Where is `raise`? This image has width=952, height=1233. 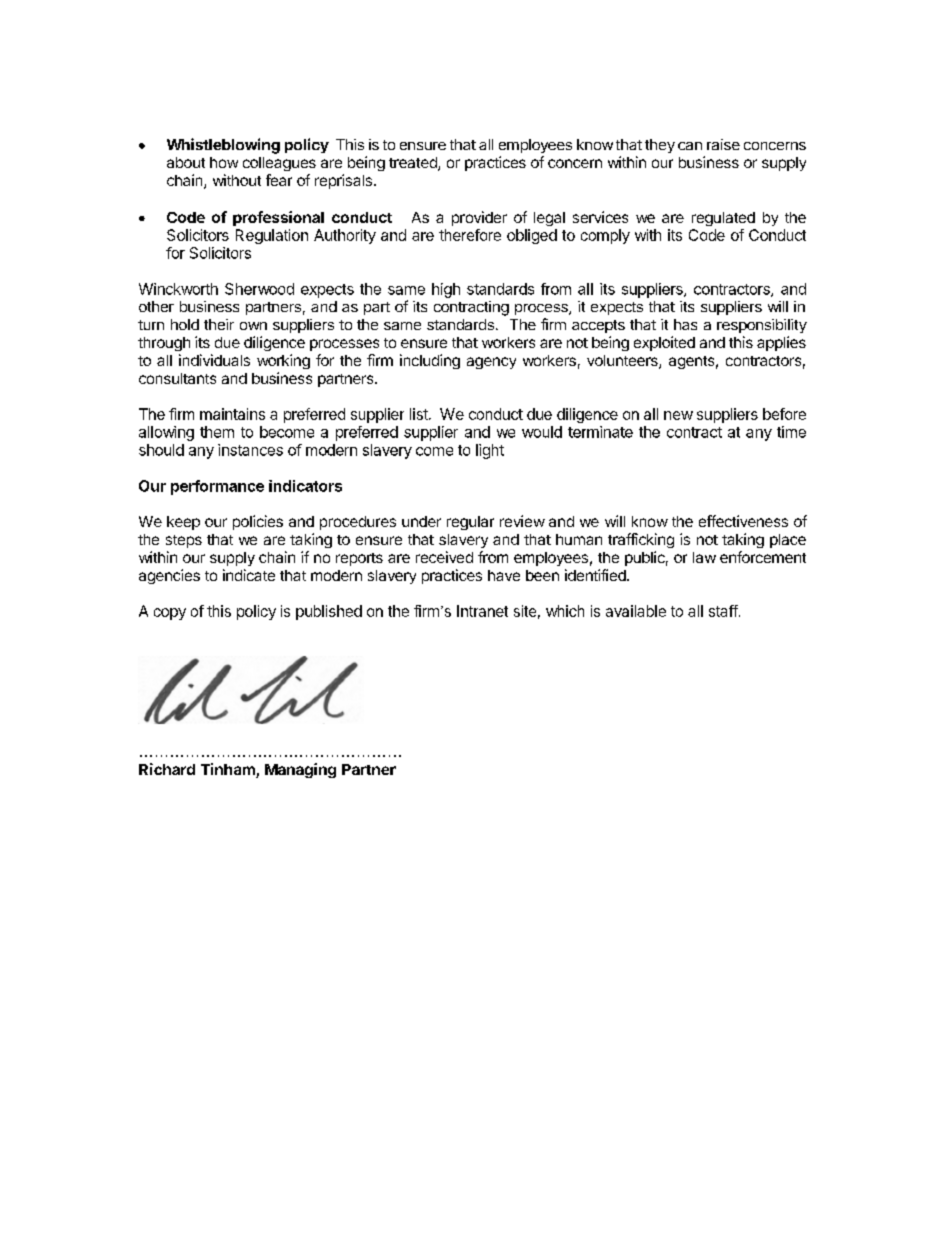
raise is located at coordinates (723, 144).
